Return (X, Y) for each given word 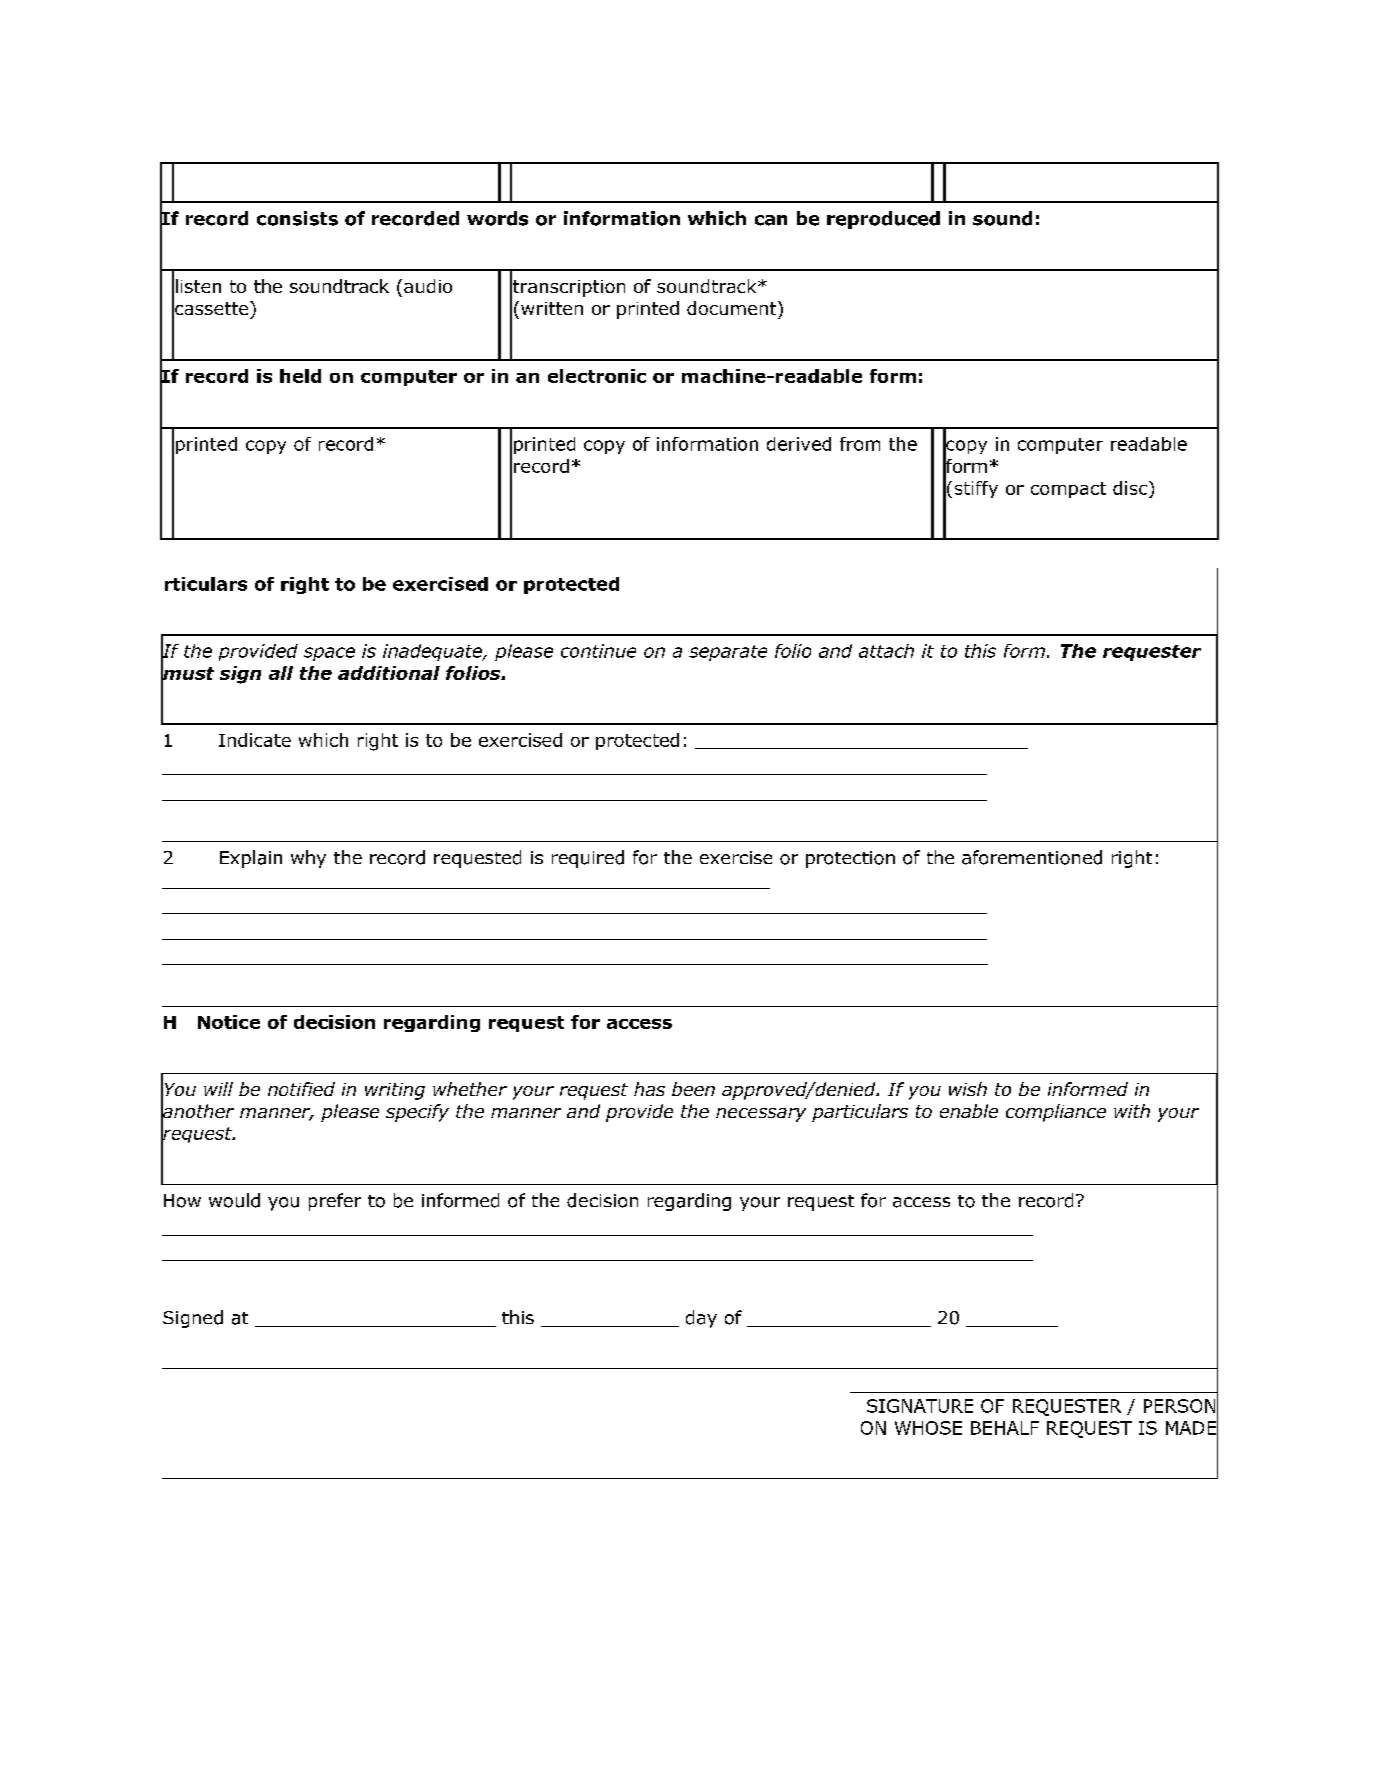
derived (799, 444)
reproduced (883, 220)
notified (301, 1089)
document (733, 308)
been (693, 1089)
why (308, 859)
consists (297, 218)
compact (1068, 490)
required (588, 859)
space (329, 654)
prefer (335, 1202)
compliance (1056, 1113)
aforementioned (1032, 857)
